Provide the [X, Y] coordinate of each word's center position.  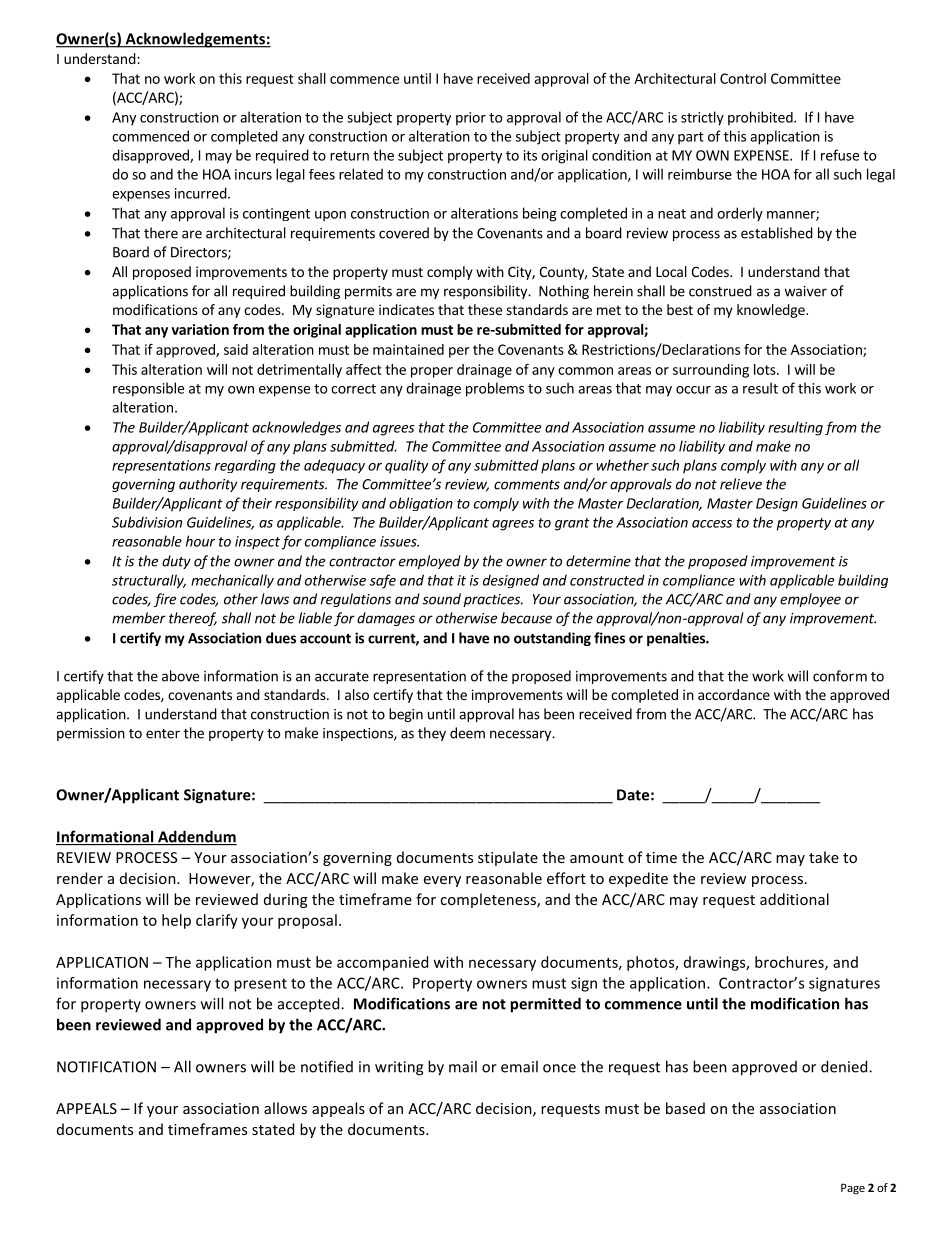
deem [467, 733]
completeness [489, 900]
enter [163, 734]
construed [720, 291]
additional [794, 899]
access [712, 524]
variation [200, 329]
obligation [421, 504]
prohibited [761, 118]
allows [285, 1108]
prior [471, 119]
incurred [201, 193]
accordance [734, 694]
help [176, 921]
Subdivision [147, 522]
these [485, 309]
